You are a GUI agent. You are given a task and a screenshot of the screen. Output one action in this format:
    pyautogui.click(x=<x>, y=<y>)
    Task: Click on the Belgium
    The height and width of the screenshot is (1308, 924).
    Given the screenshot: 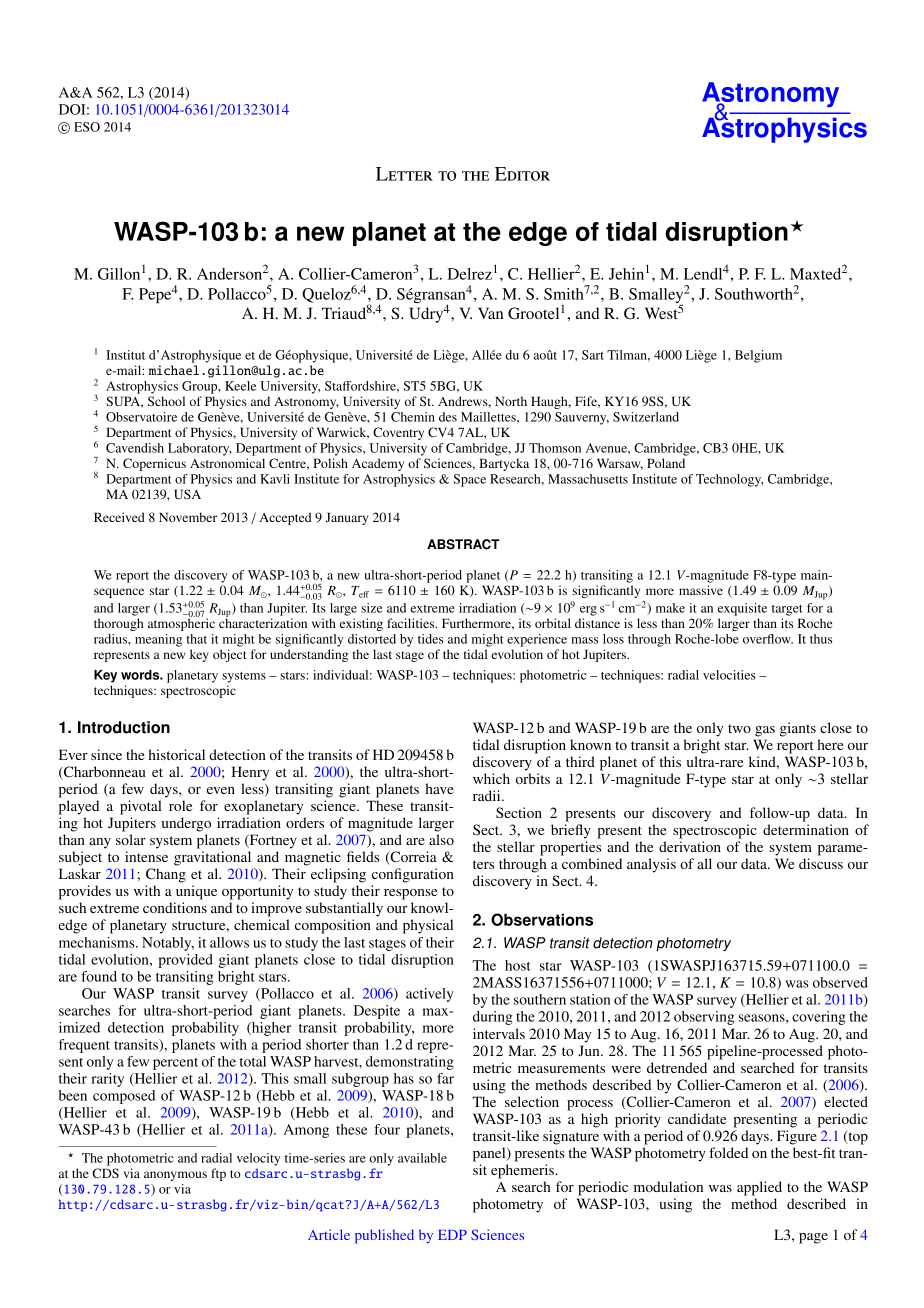 What is the action you would take?
    pyautogui.click(x=758, y=356)
